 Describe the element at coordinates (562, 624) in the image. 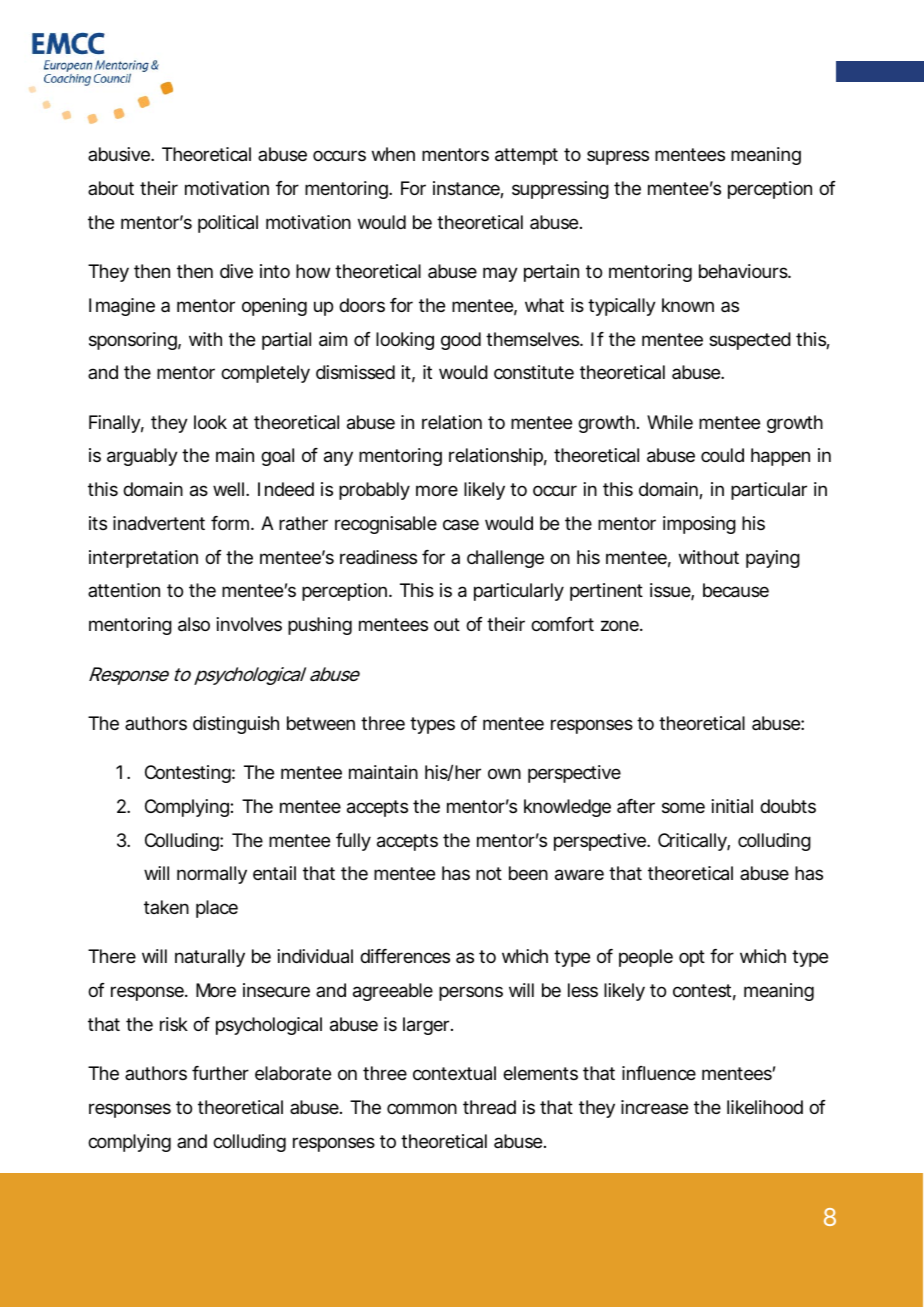

I see `comfort` at that location.
